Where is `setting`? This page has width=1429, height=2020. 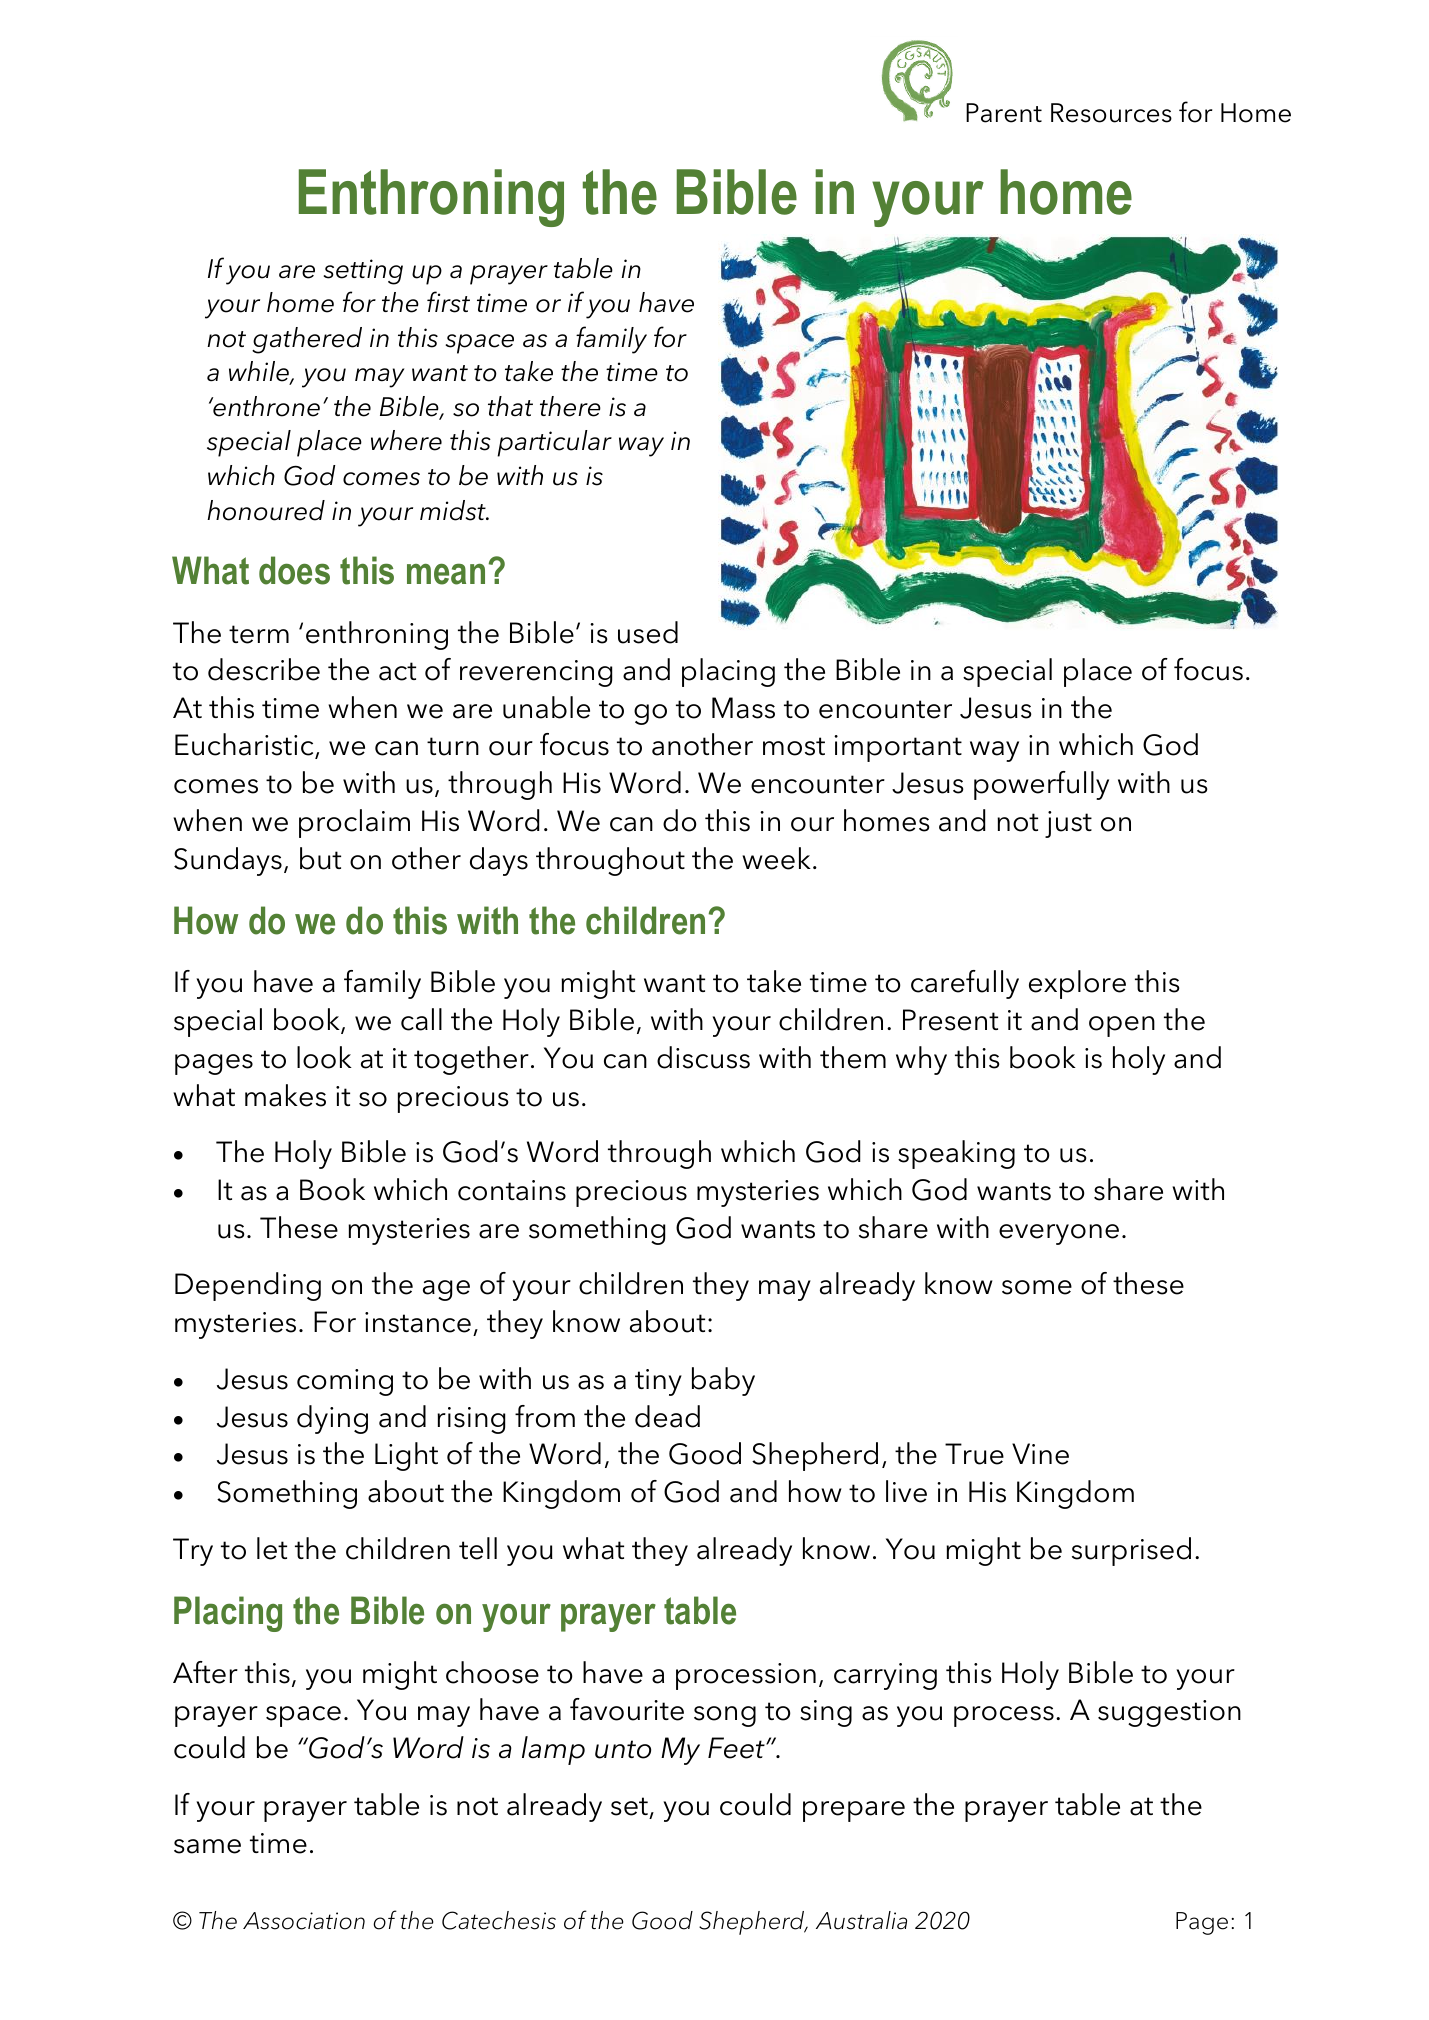
setting is located at coordinates (363, 272).
